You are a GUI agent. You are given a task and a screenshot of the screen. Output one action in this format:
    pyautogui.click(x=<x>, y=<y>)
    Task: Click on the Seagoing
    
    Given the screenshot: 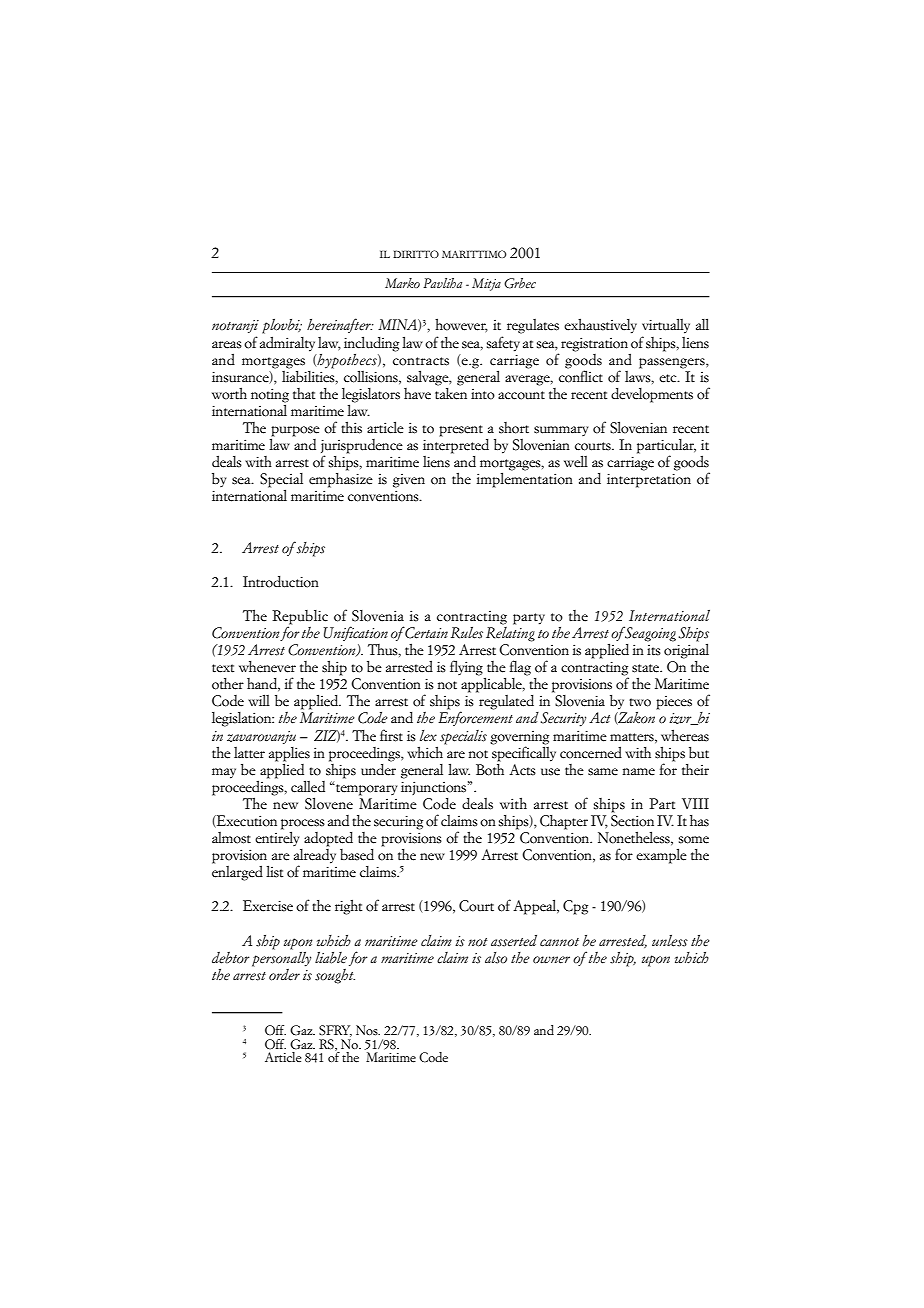 What is the action you would take?
    pyautogui.click(x=650, y=634)
